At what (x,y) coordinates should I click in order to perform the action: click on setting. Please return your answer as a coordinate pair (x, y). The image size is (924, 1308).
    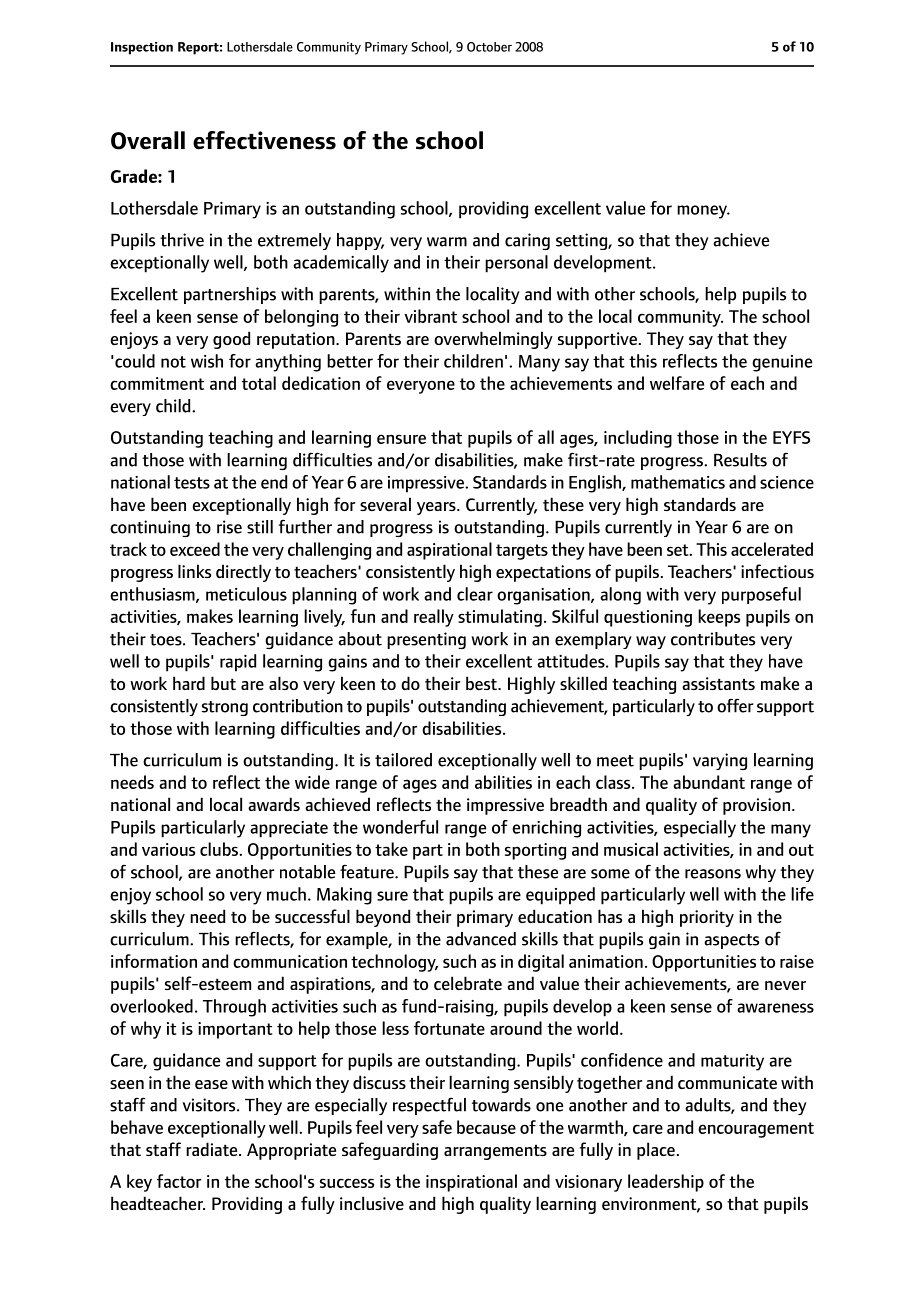
    Looking at the image, I should click on (582, 241).
